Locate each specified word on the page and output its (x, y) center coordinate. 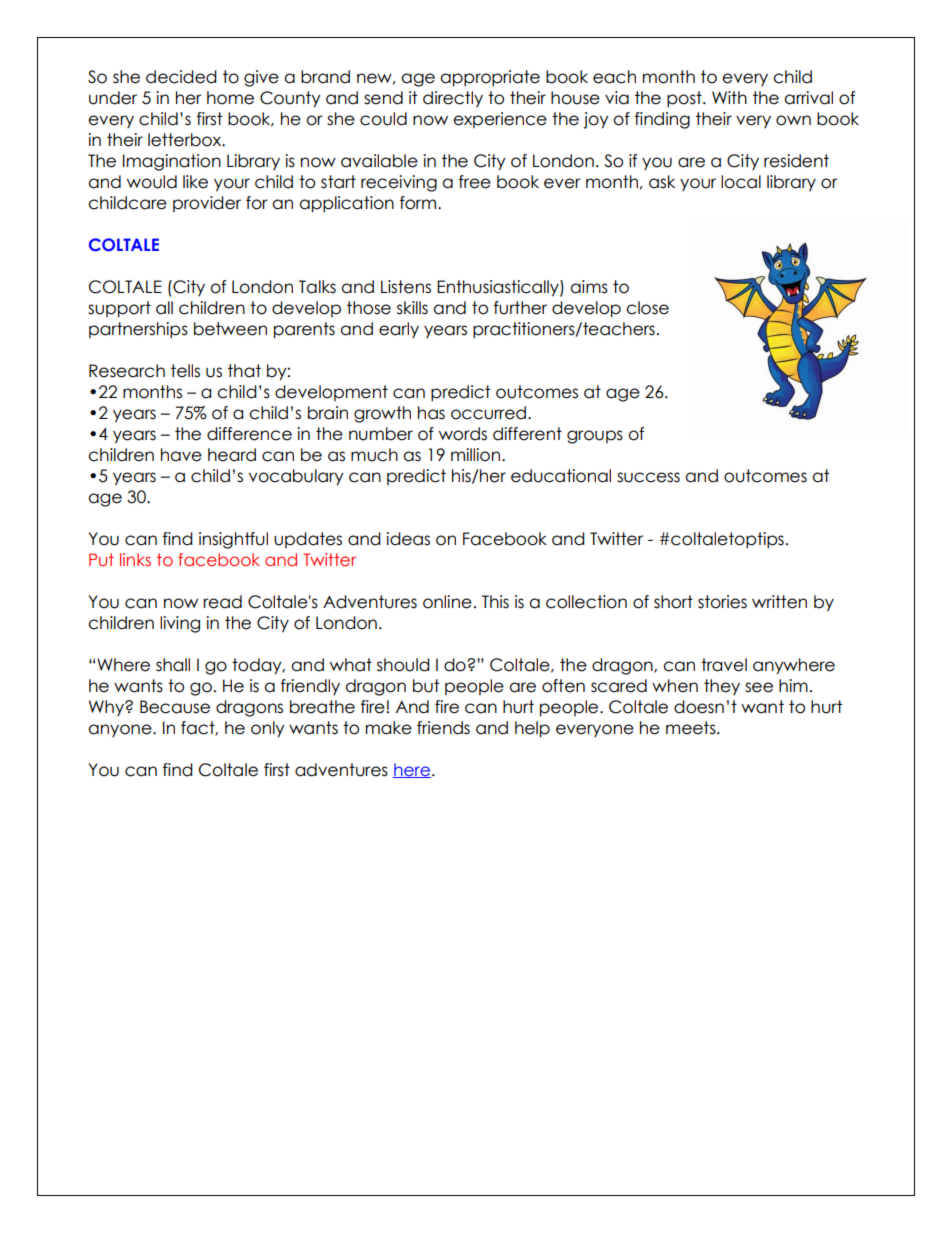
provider (207, 204)
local (741, 182)
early (399, 330)
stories (722, 602)
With (729, 97)
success (648, 477)
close (647, 308)
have (181, 455)
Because (175, 707)
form (419, 203)
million (477, 455)
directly (453, 99)
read (222, 602)
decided (181, 77)
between (230, 329)
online (447, 602)
